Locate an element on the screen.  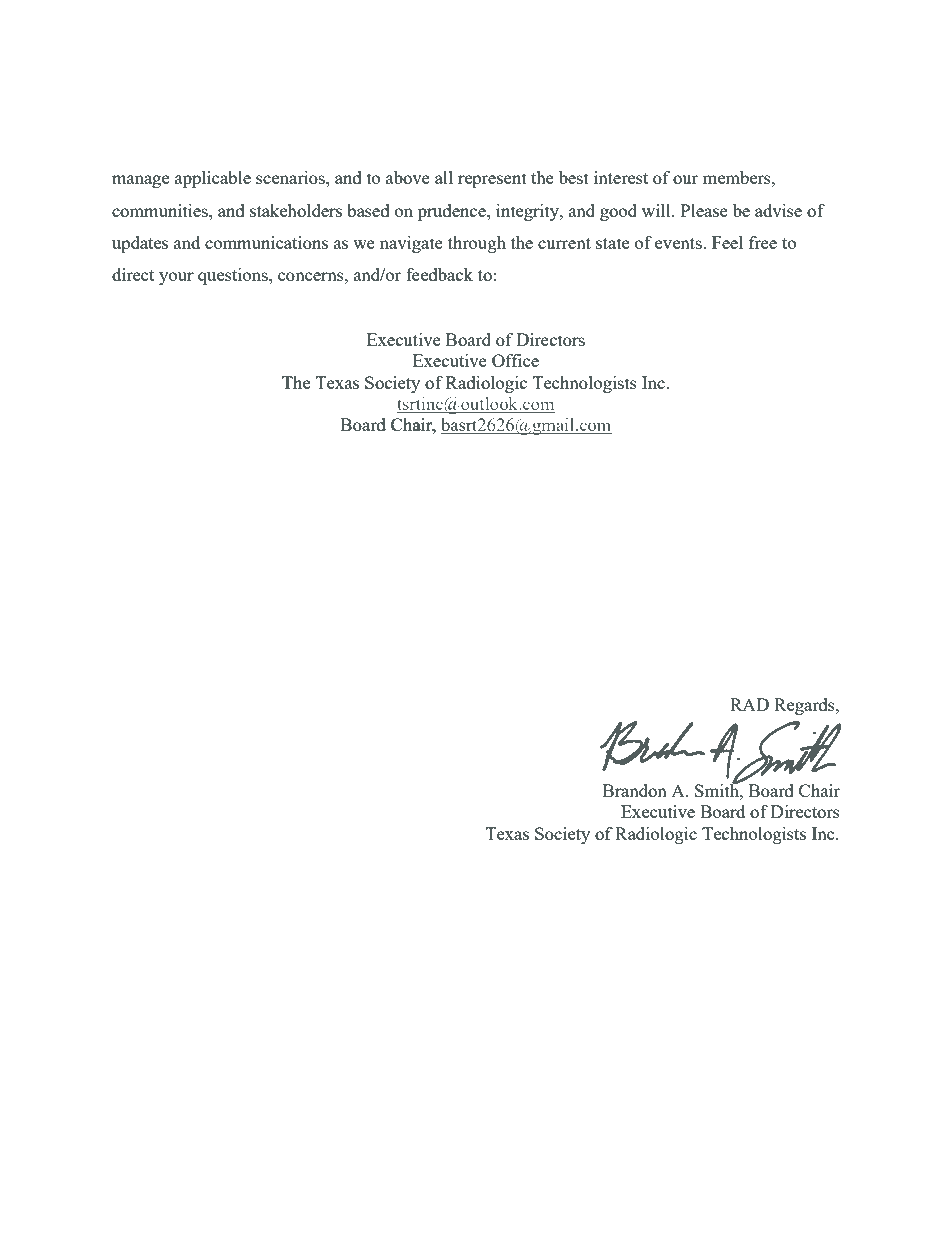
your is located at coordinates (176, 278).
